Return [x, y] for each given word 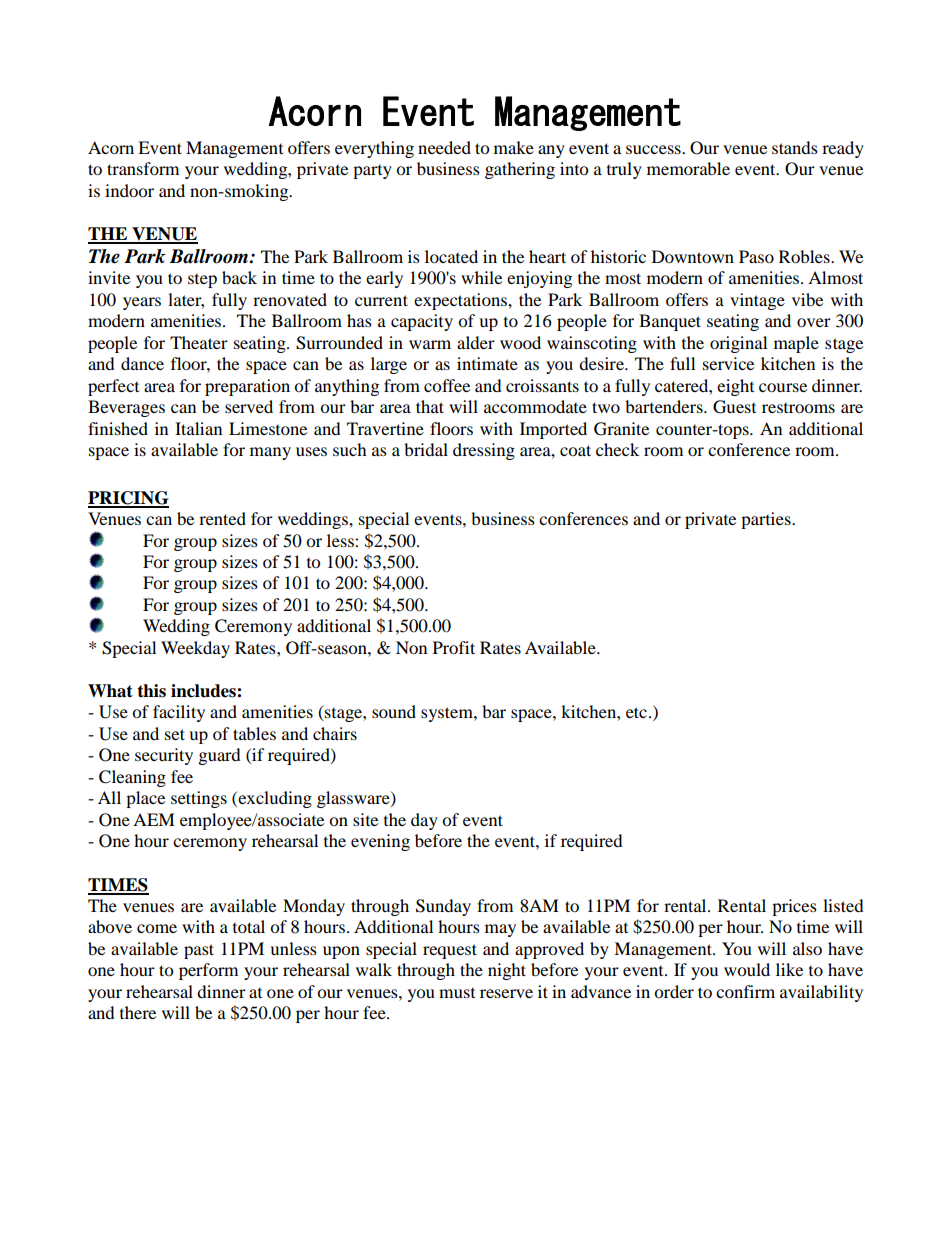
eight [735, 387]
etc [636, 712]
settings [199, 799]
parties [767, 520]
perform [208, 971]
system [448, 714]
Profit [454, 647]
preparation [247, 387]
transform [143, 168]
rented [222, 518]
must [457, 993]
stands [795, 147]
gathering [520, 170]
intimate [487, 363]
